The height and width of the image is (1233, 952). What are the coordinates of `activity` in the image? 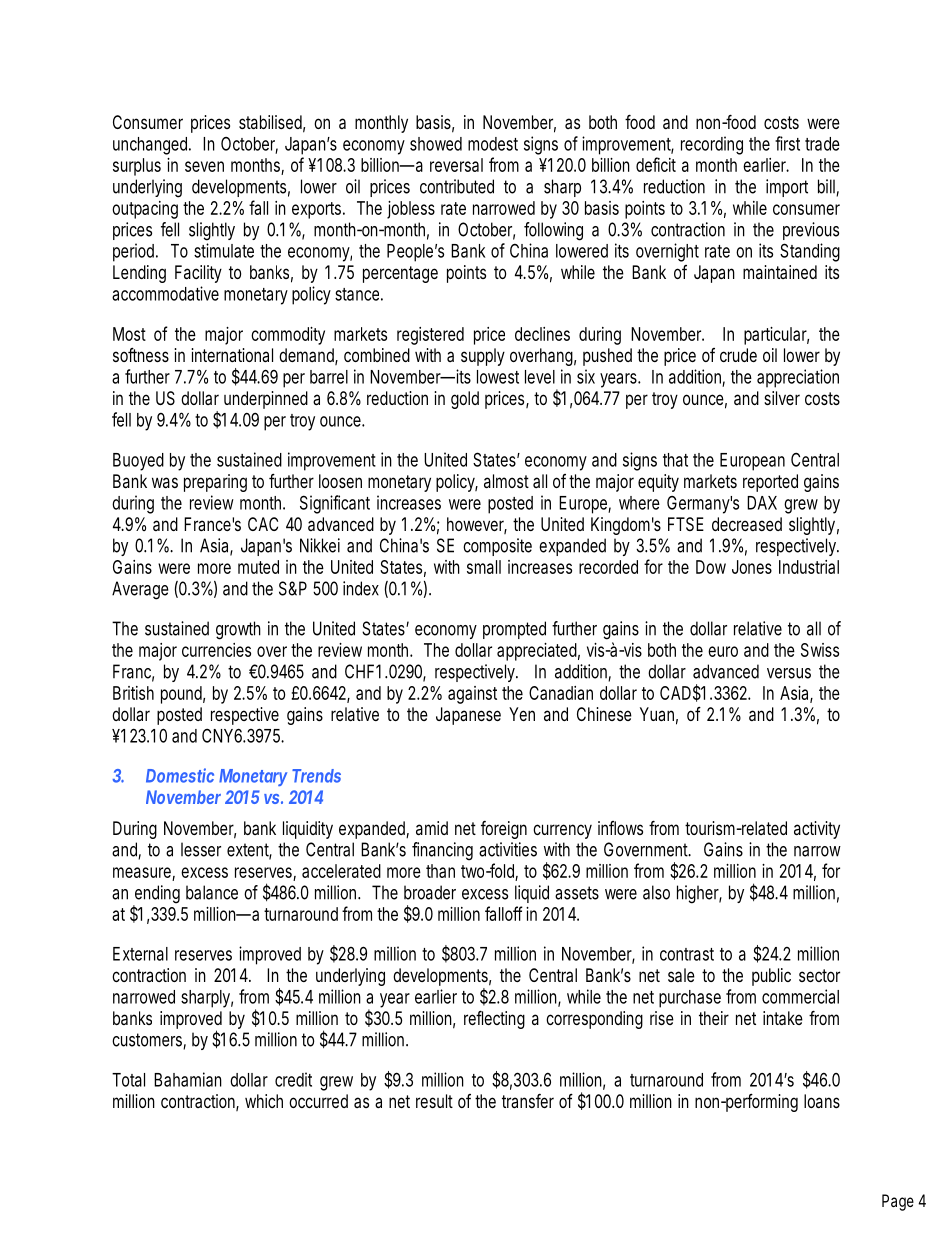 It's located at (817, 830).
